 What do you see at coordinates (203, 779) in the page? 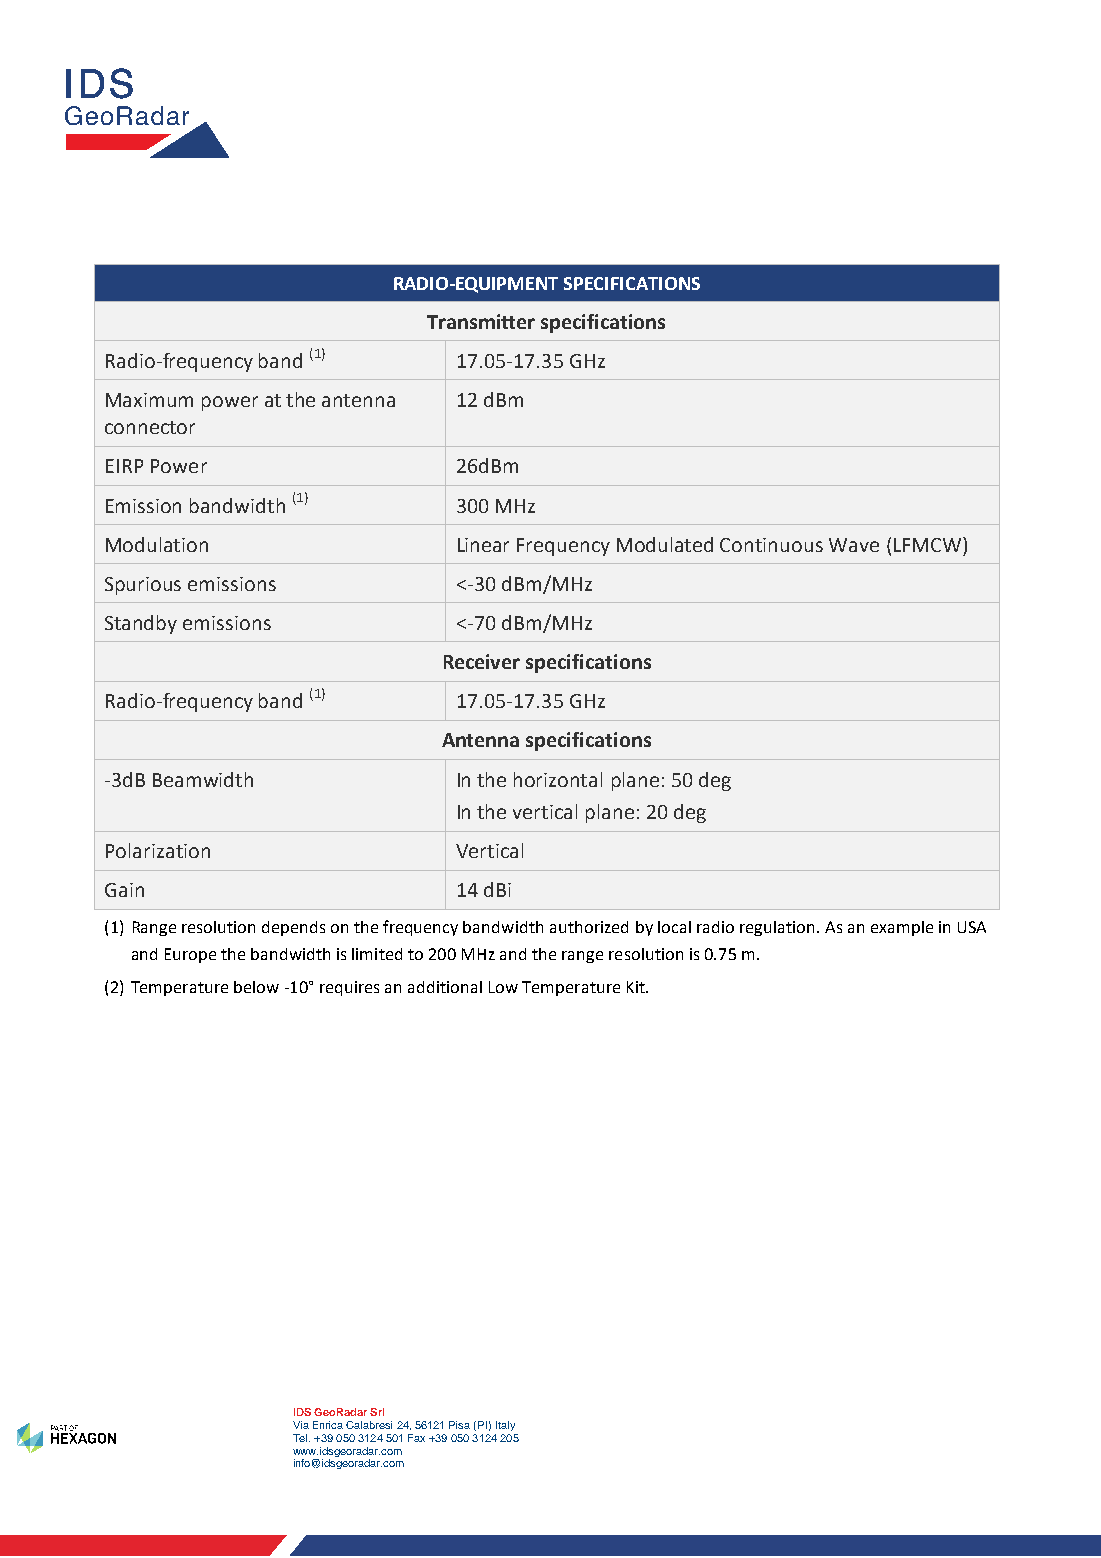
I see `Beamwidth` at bounding box center [203, 779].
